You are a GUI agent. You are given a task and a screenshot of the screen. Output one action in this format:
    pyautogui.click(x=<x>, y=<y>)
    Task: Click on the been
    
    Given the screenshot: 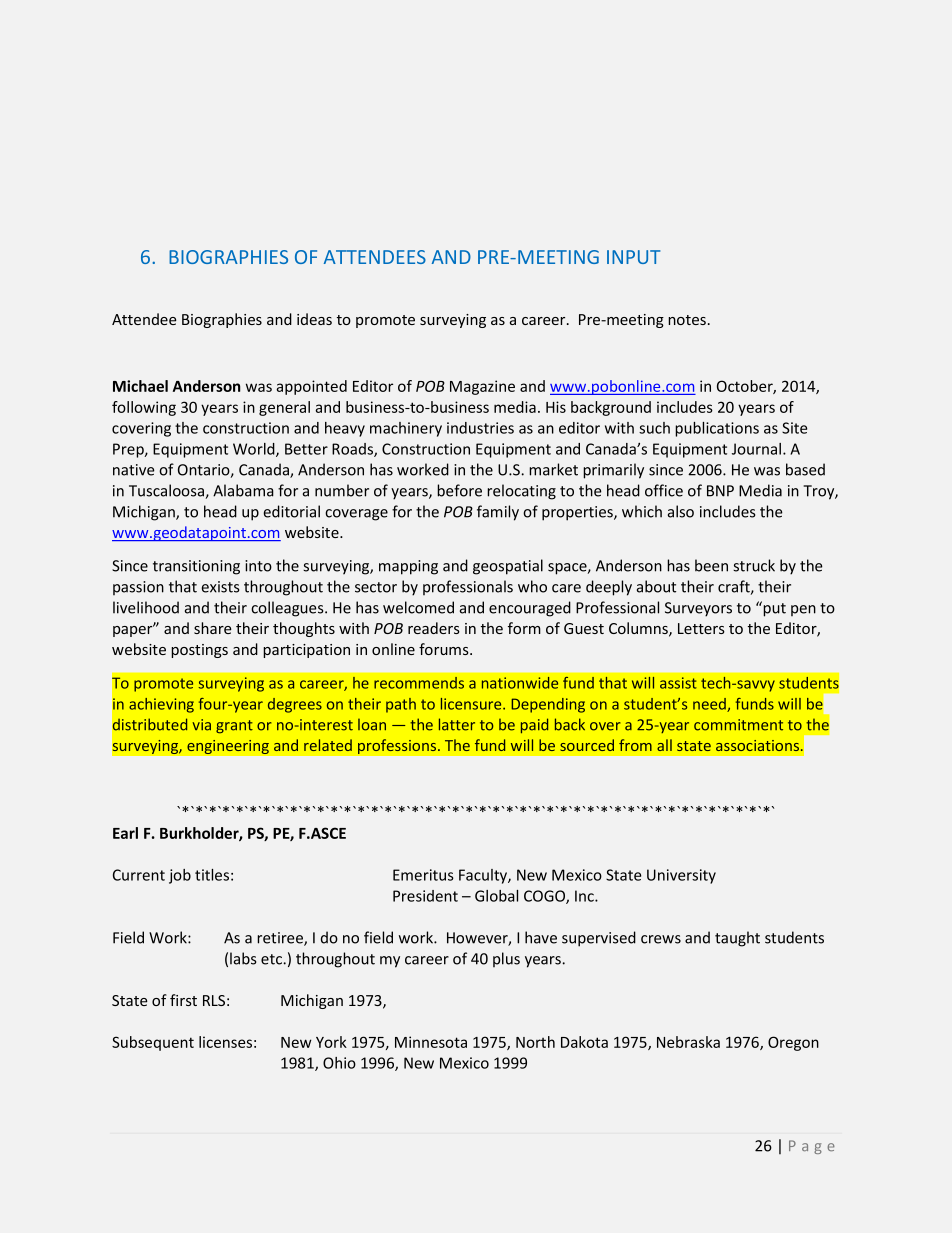 What is the action you would take?
    pyautogui.click(x=711, y=565)
